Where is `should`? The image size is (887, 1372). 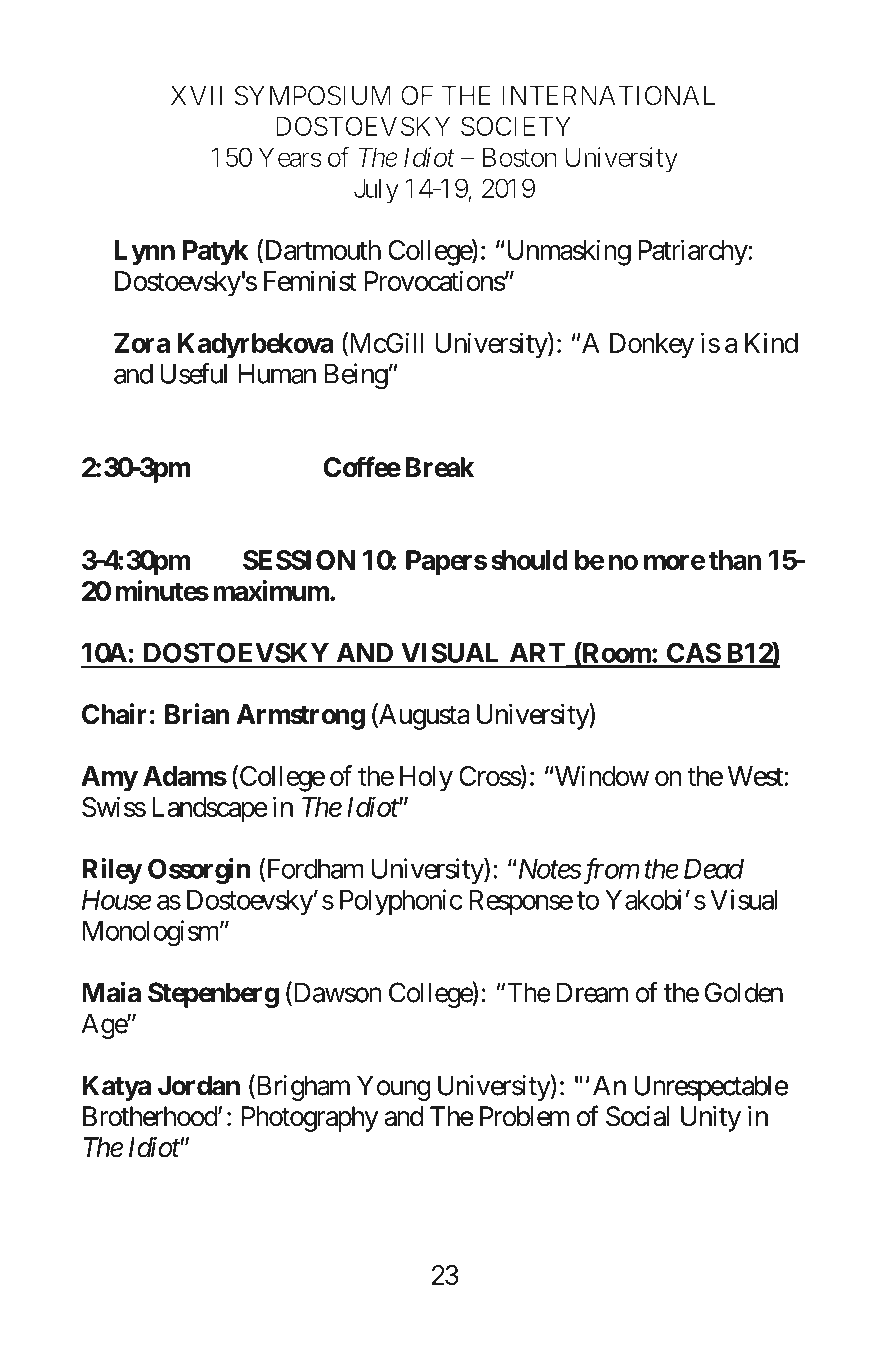 should is located at coordinates (529, 560).
